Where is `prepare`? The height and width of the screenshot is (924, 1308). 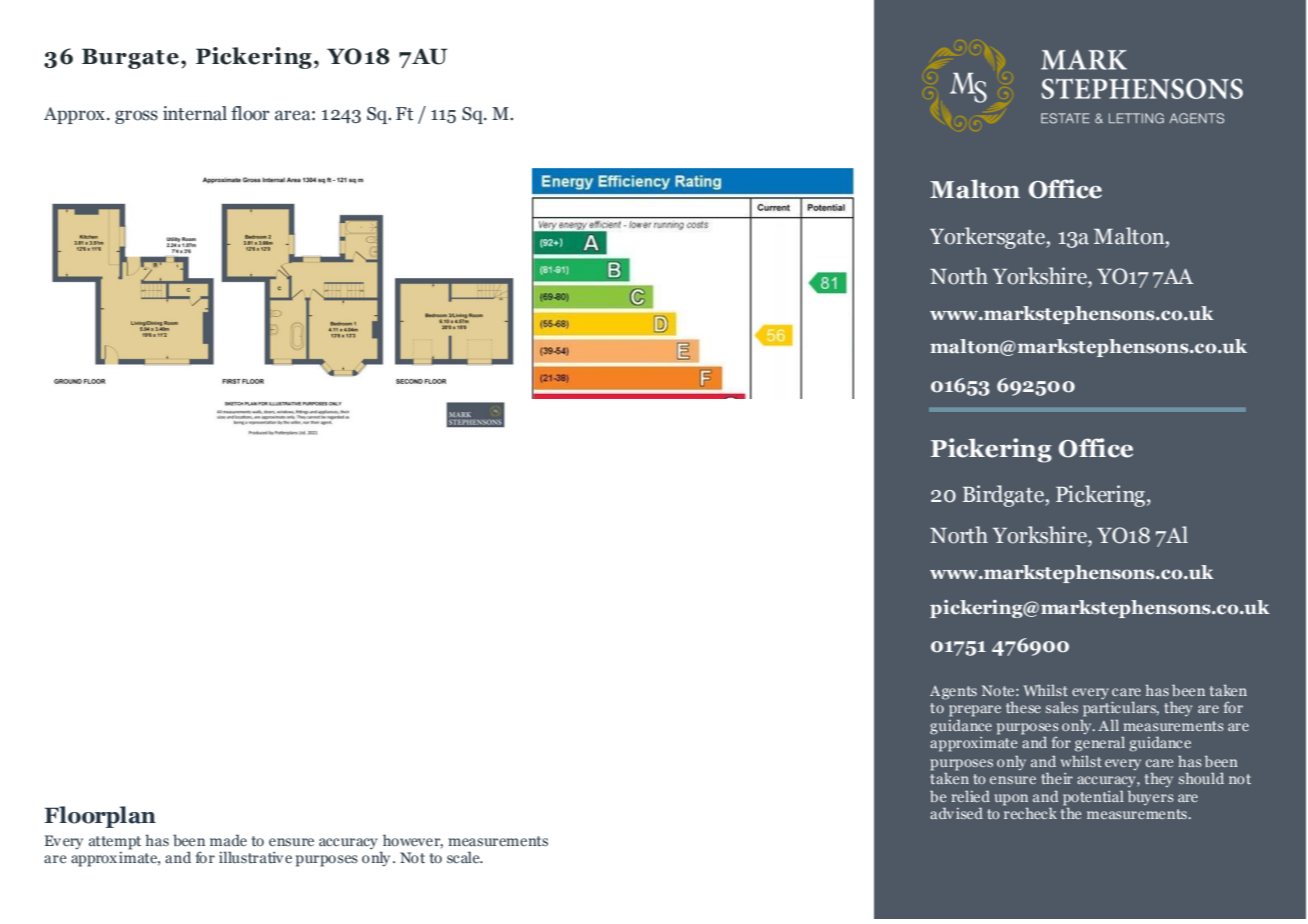 prepare is located at coordinates (975, 711).
